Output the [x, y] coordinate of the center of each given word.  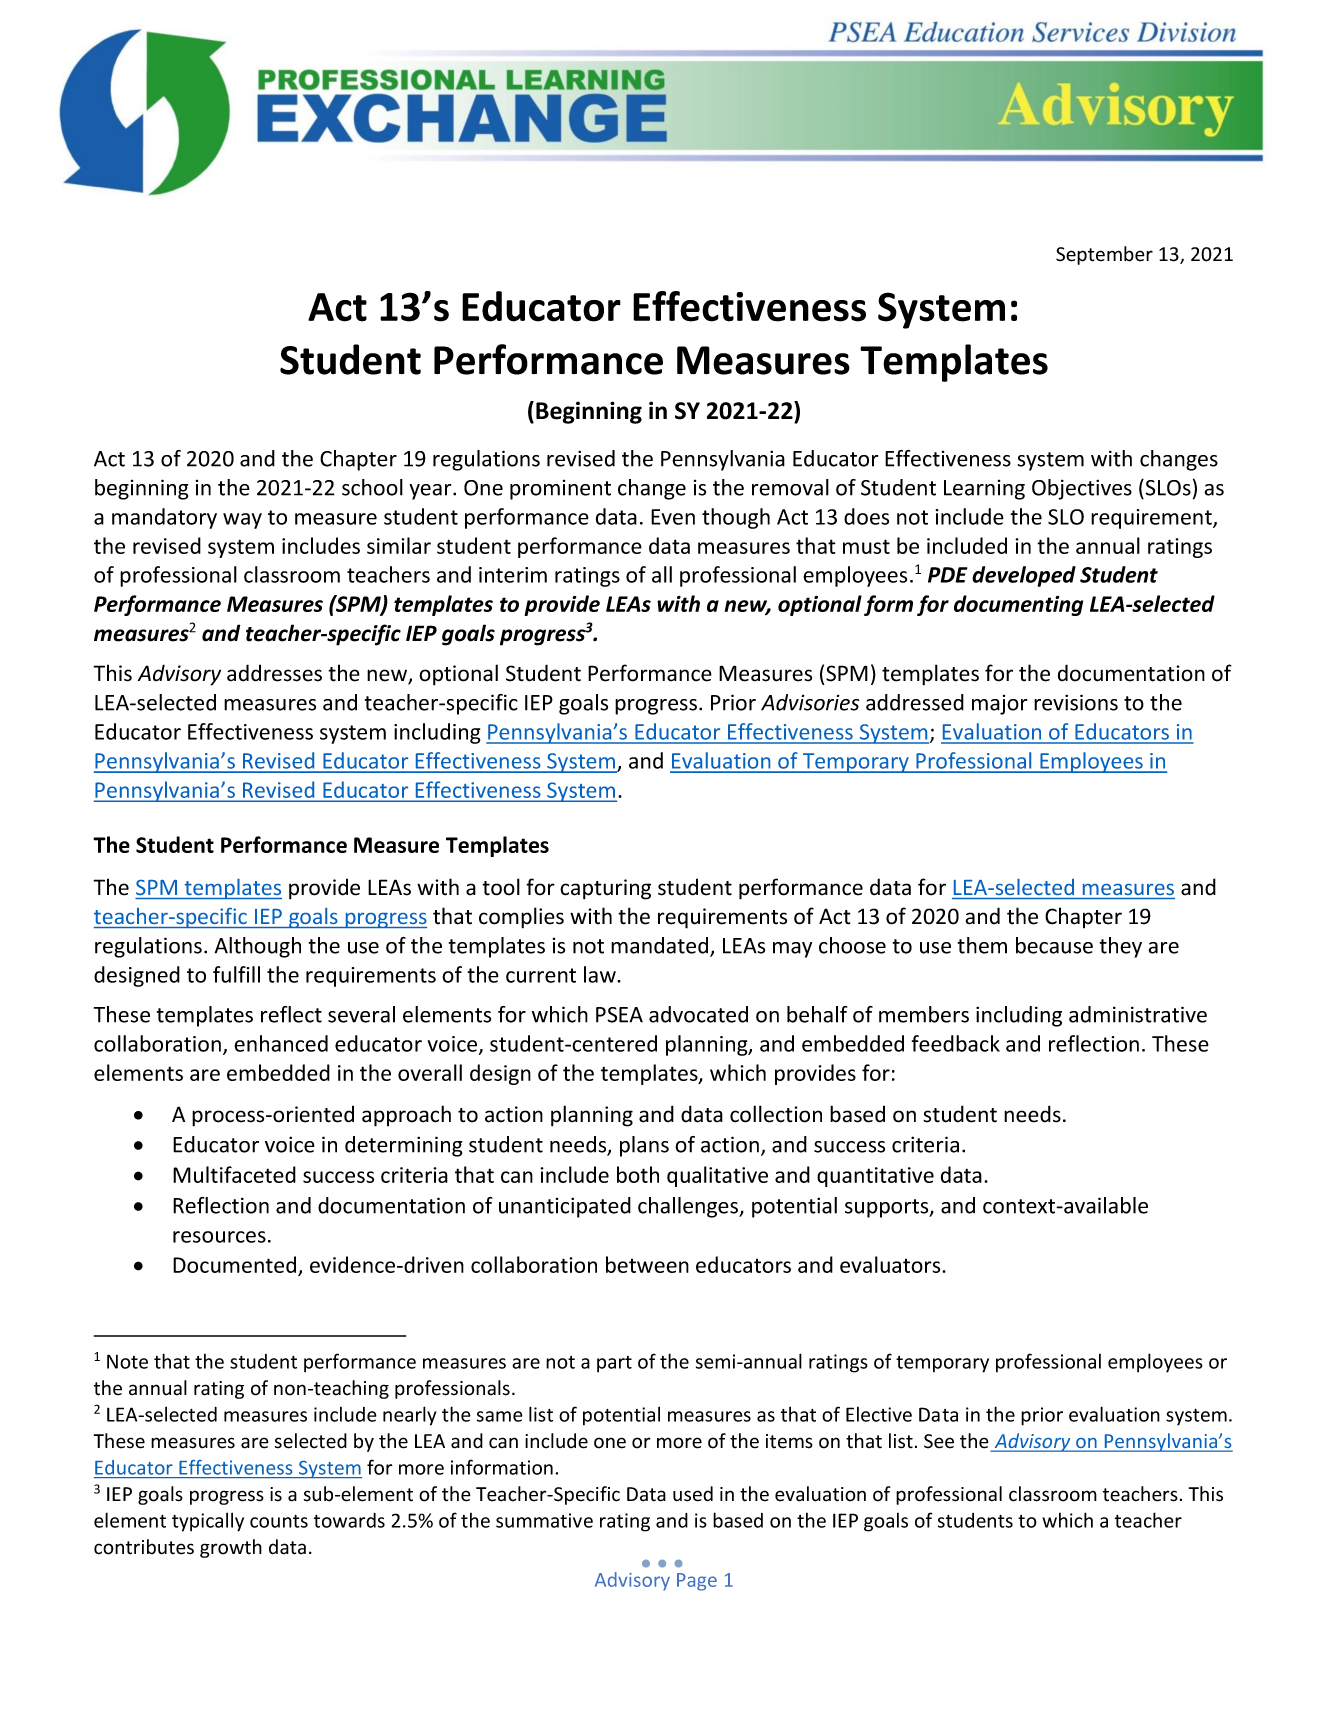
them [982, 945]
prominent [560, 490]
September [1104, 255]
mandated [661, 946]
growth [231, 1548]
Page [697, 1582]
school [372, 487]
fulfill [236, 974]
